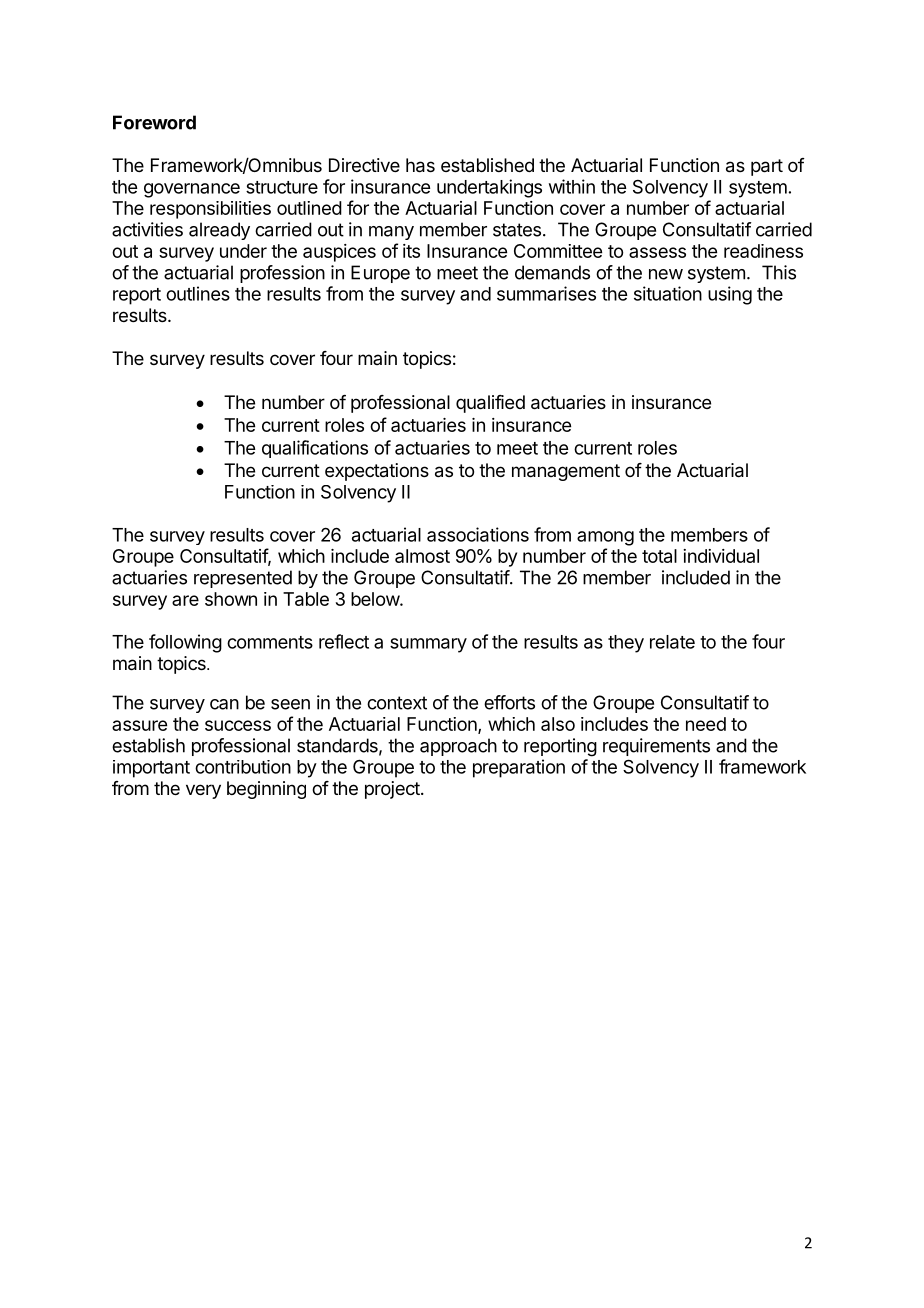 The width and height of the screenshot is (924, 1308). What do you see at coordinates (478, 534) in the screenshot?
I see `associations` at bounding box center [478, 534].
